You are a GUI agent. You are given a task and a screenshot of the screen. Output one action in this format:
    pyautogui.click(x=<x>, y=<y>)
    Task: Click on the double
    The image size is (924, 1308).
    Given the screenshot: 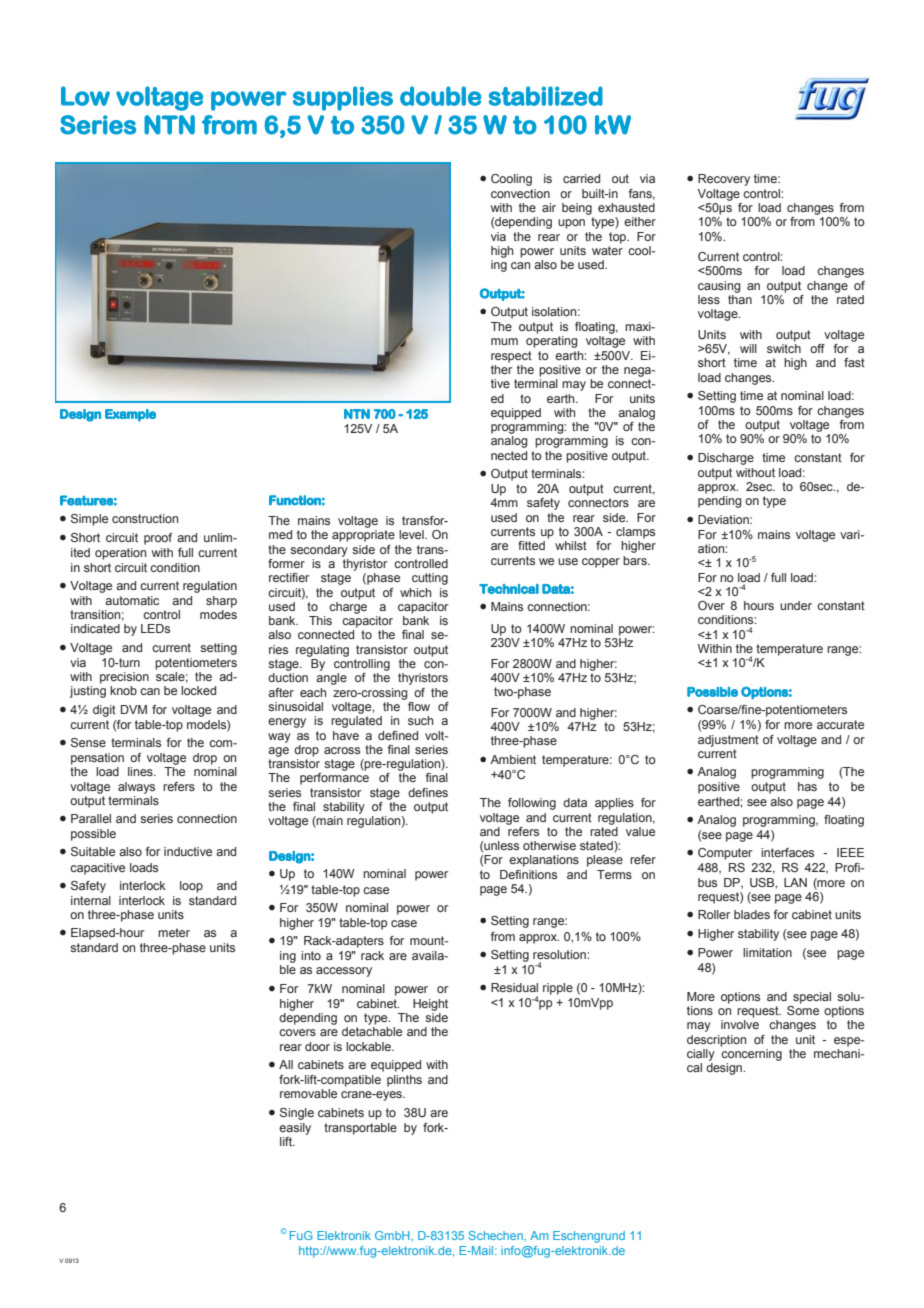 What is the action you would take?
    pyautogui.click(x=441, y=96)
